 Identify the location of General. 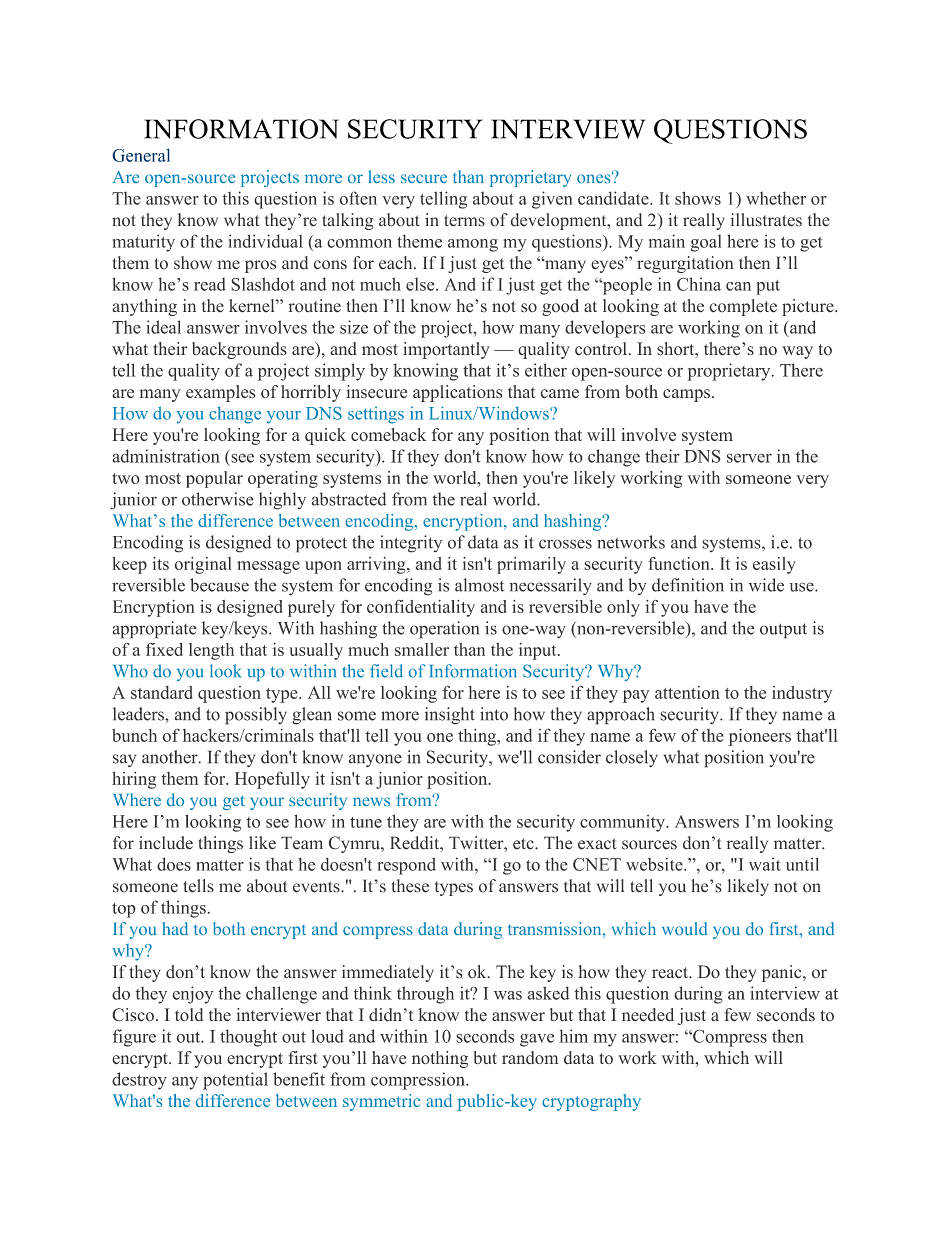
(141, 155).
